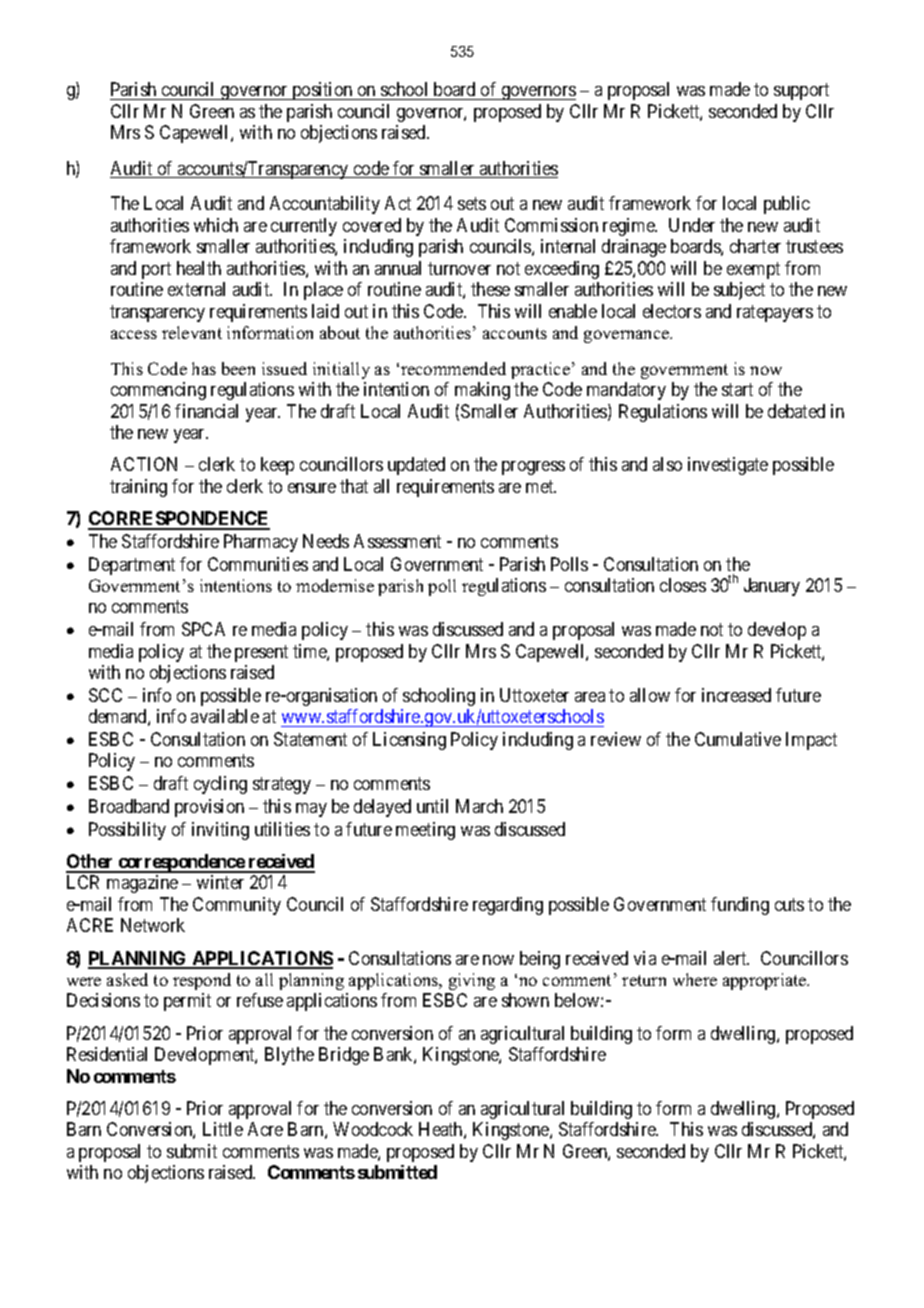 Image resolution: width=924 pixels, height=1308 pixels. What do you see at coordinates (142, 884) in the image?
I see `magazine` at bounding box center [142, 884].
